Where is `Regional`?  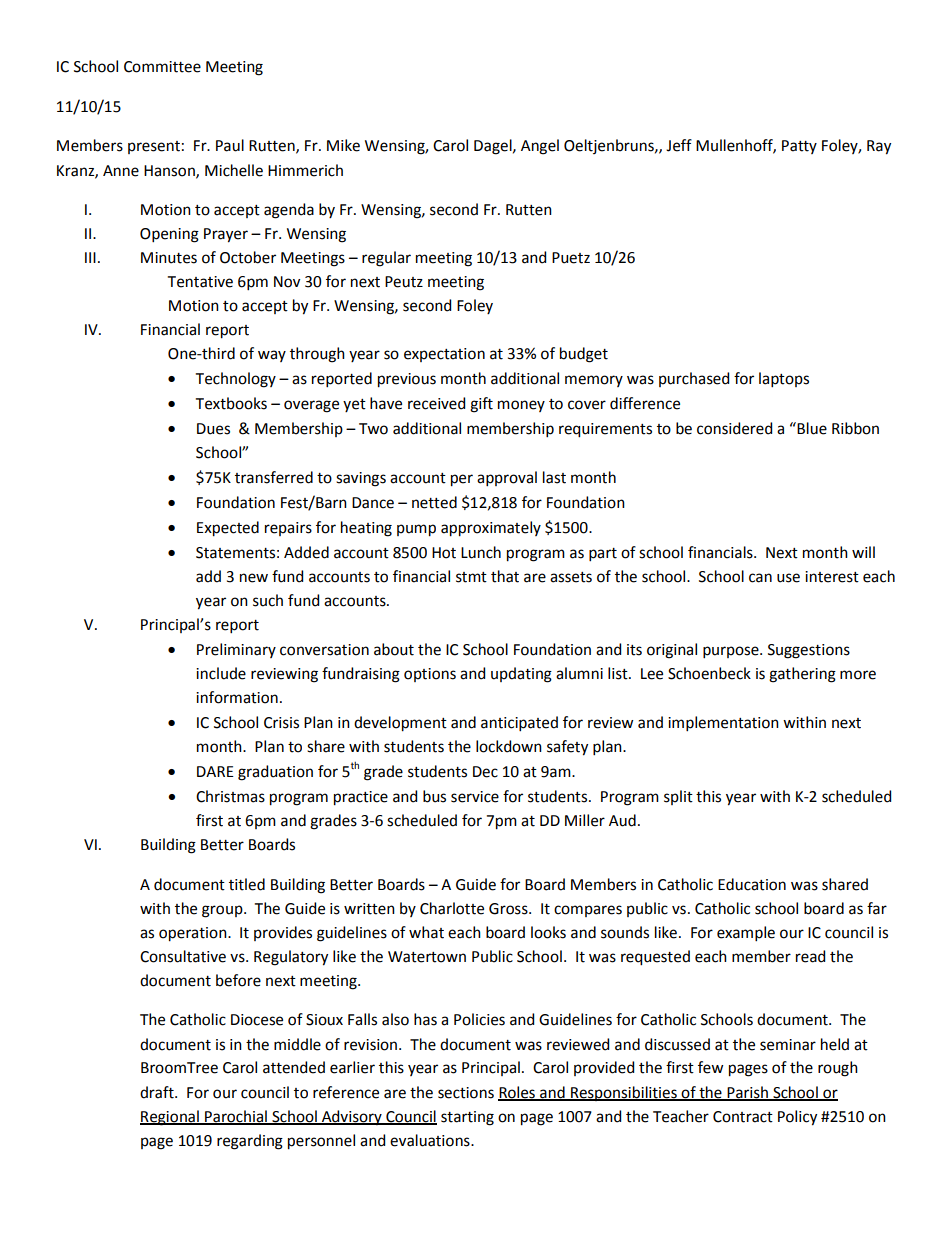 Regional is located at coordinates (170, 1118).
